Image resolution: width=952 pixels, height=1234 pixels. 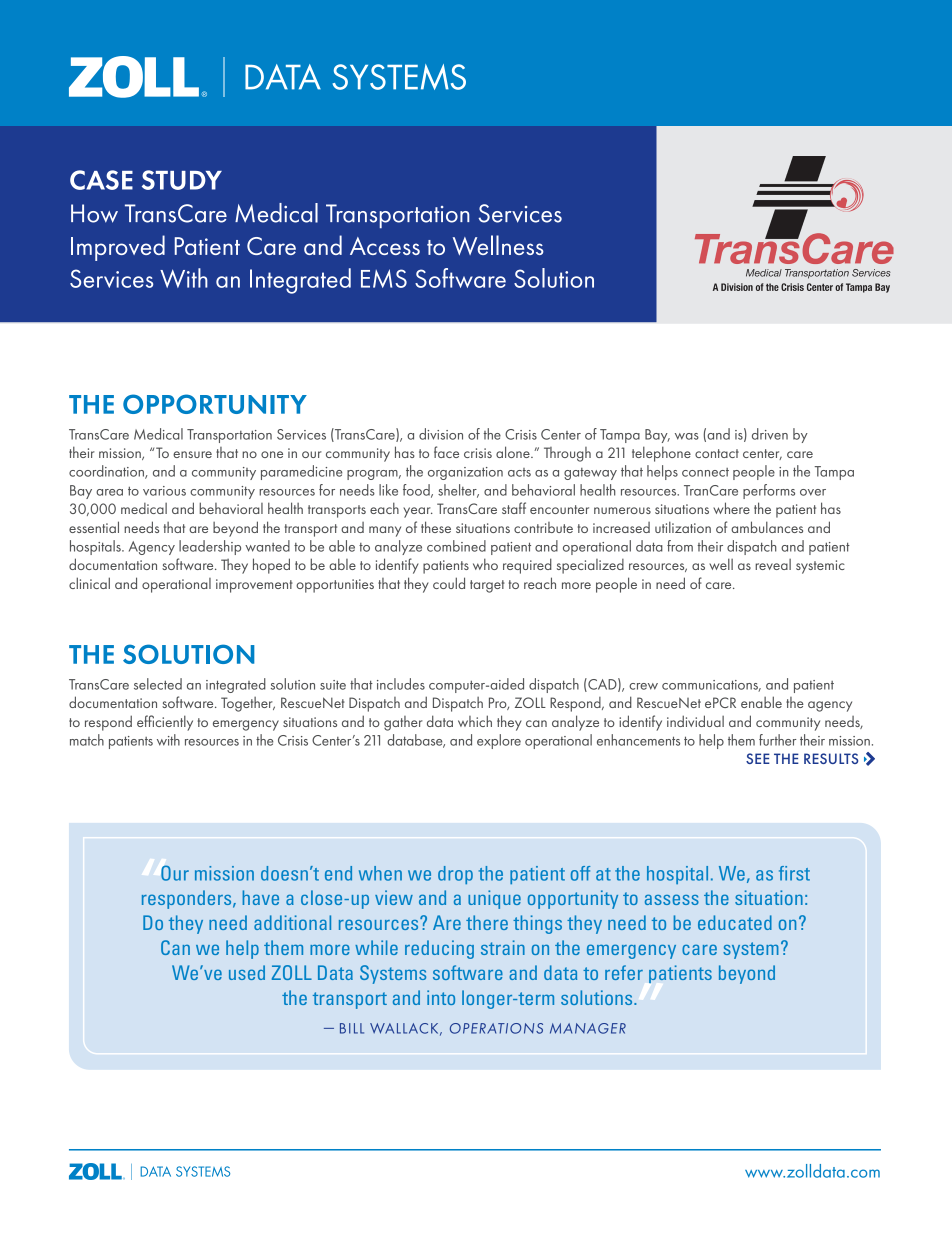 I want to click on reveal, so click(x=773, y=564).
